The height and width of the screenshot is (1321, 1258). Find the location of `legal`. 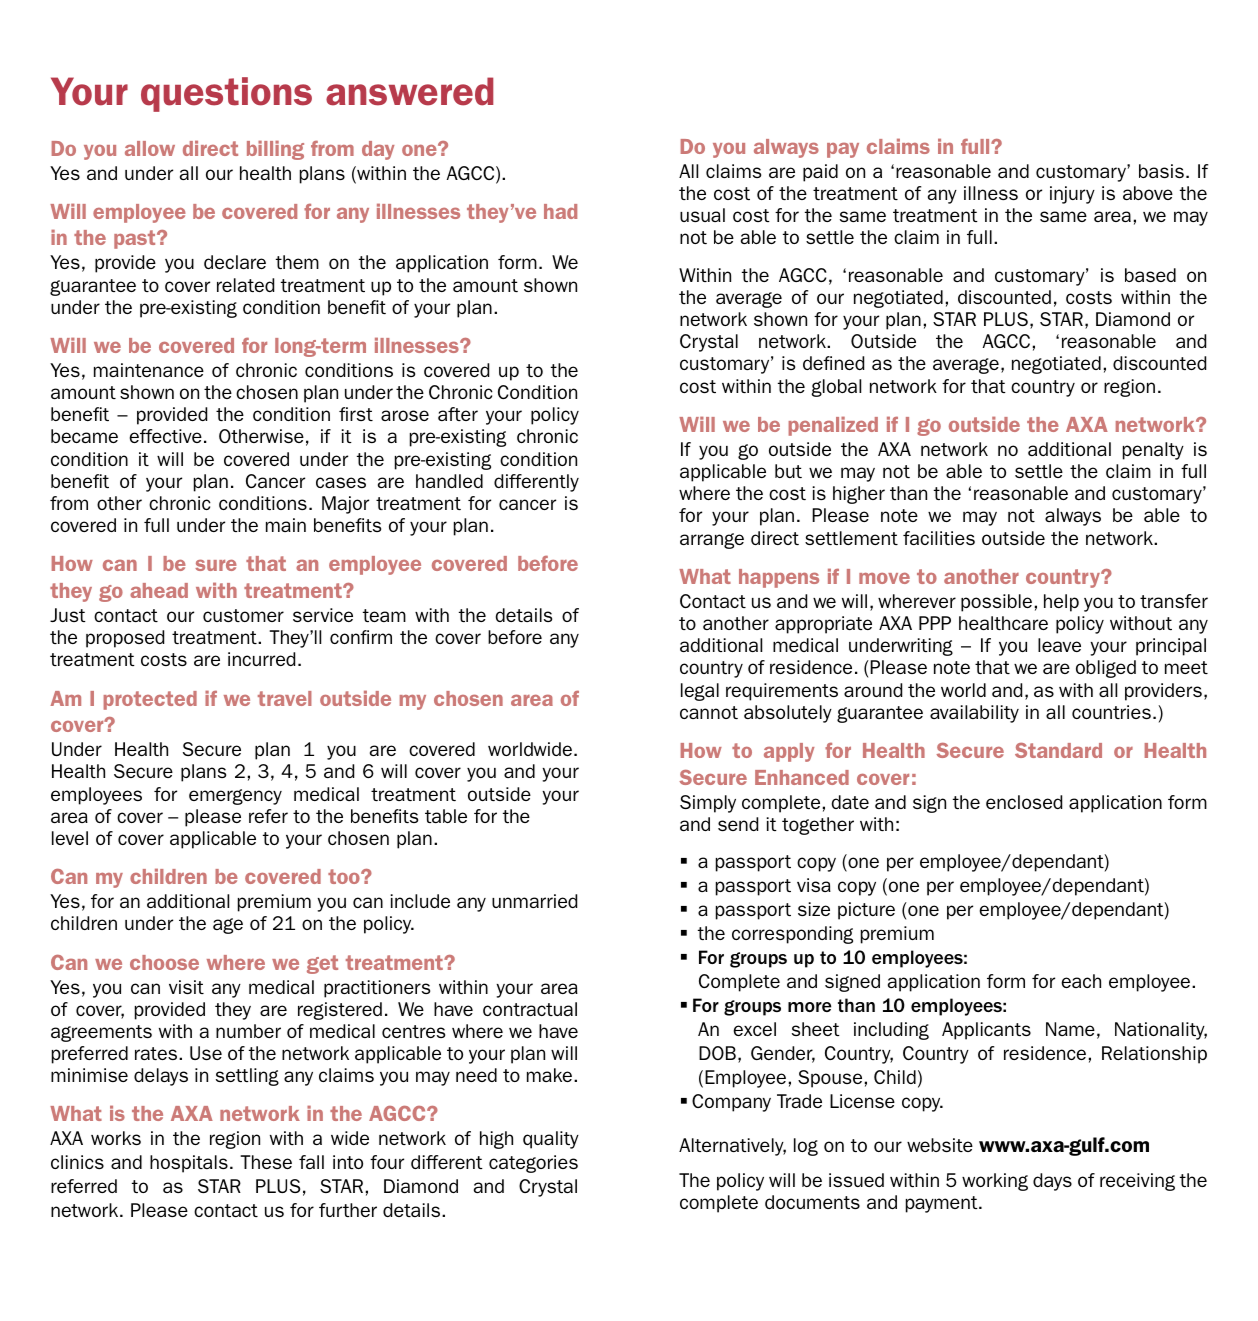

legal is located at coordinates (700, 692).
